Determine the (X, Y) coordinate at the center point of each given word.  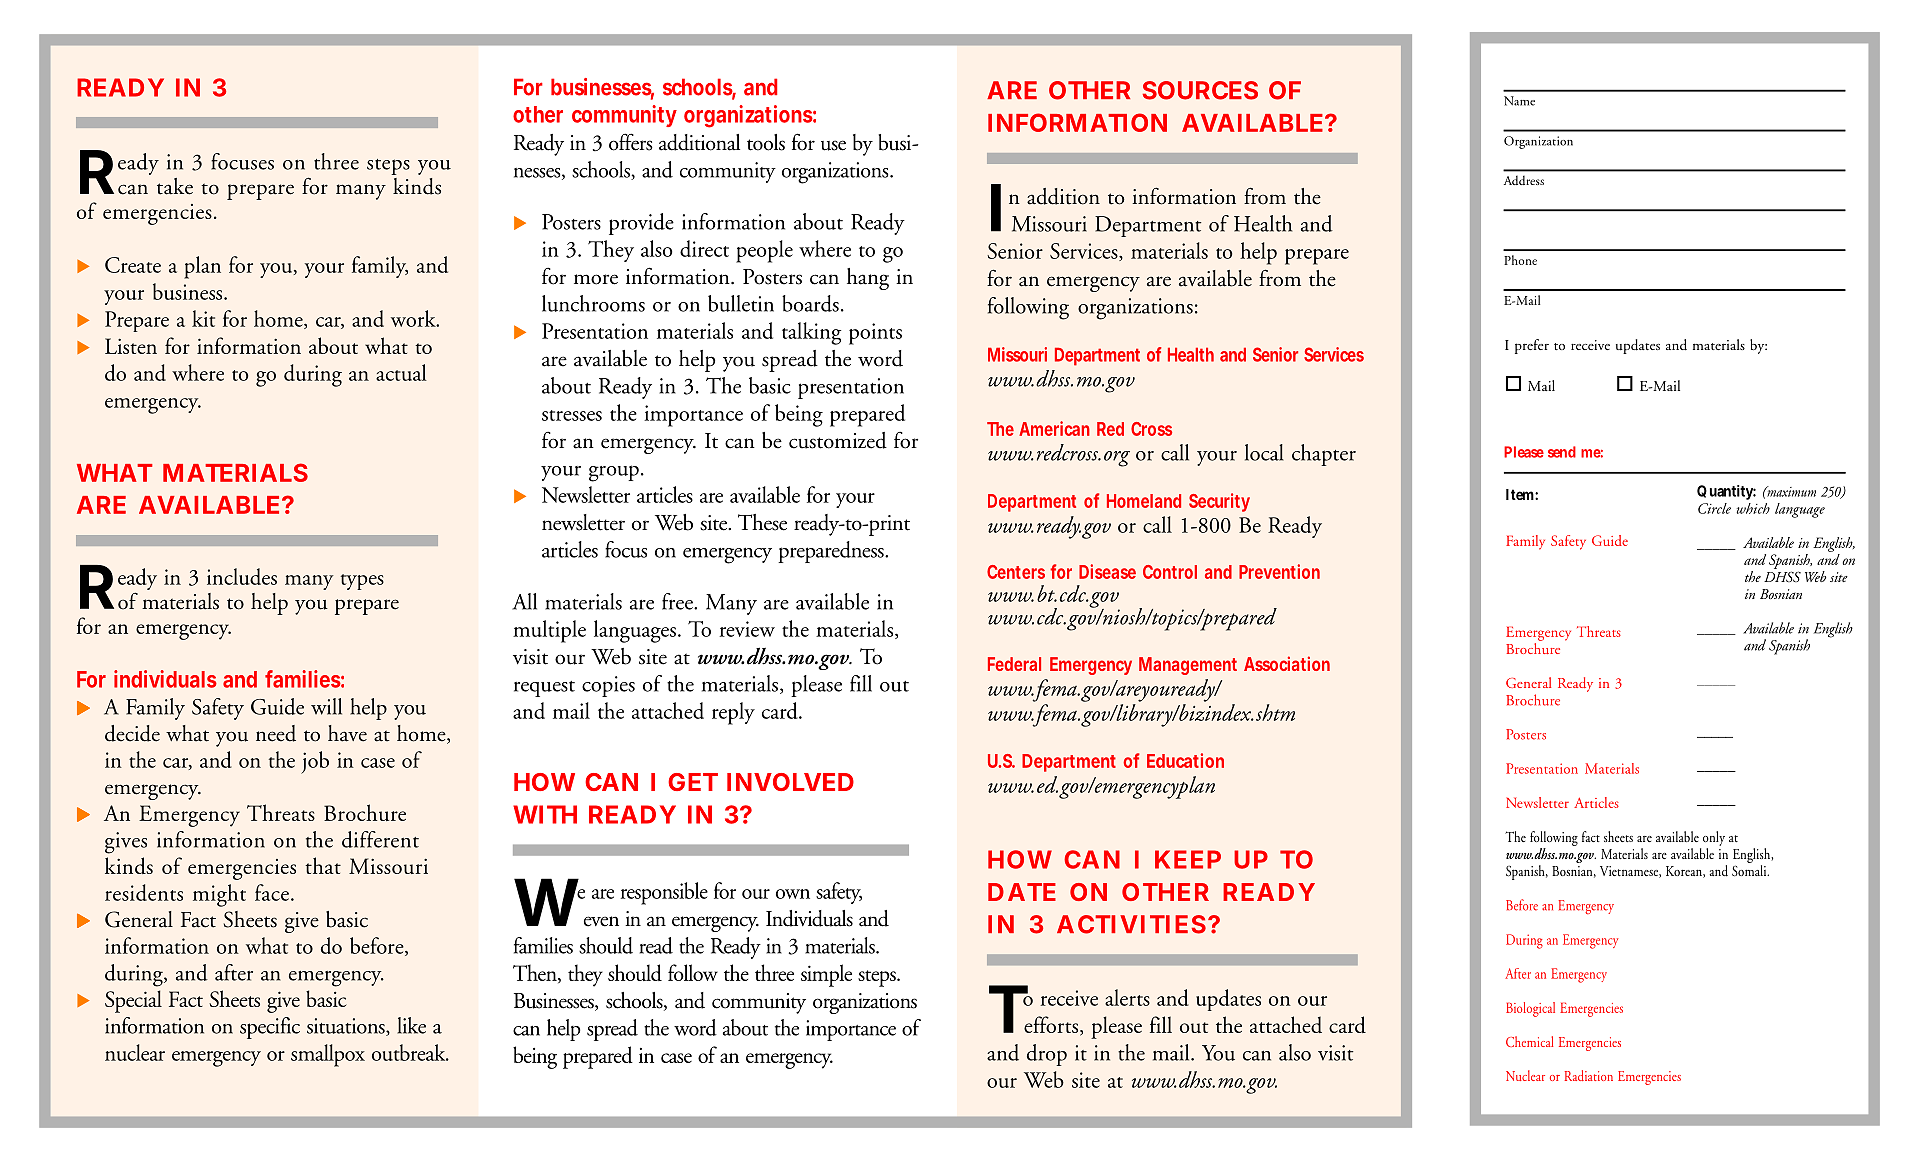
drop (1047, 1055)
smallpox (328, 1055)
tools (766, 142)
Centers (1016, 572)
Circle (1714, 508)
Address (1524, 180)
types (362, 582)
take (175, 186)
